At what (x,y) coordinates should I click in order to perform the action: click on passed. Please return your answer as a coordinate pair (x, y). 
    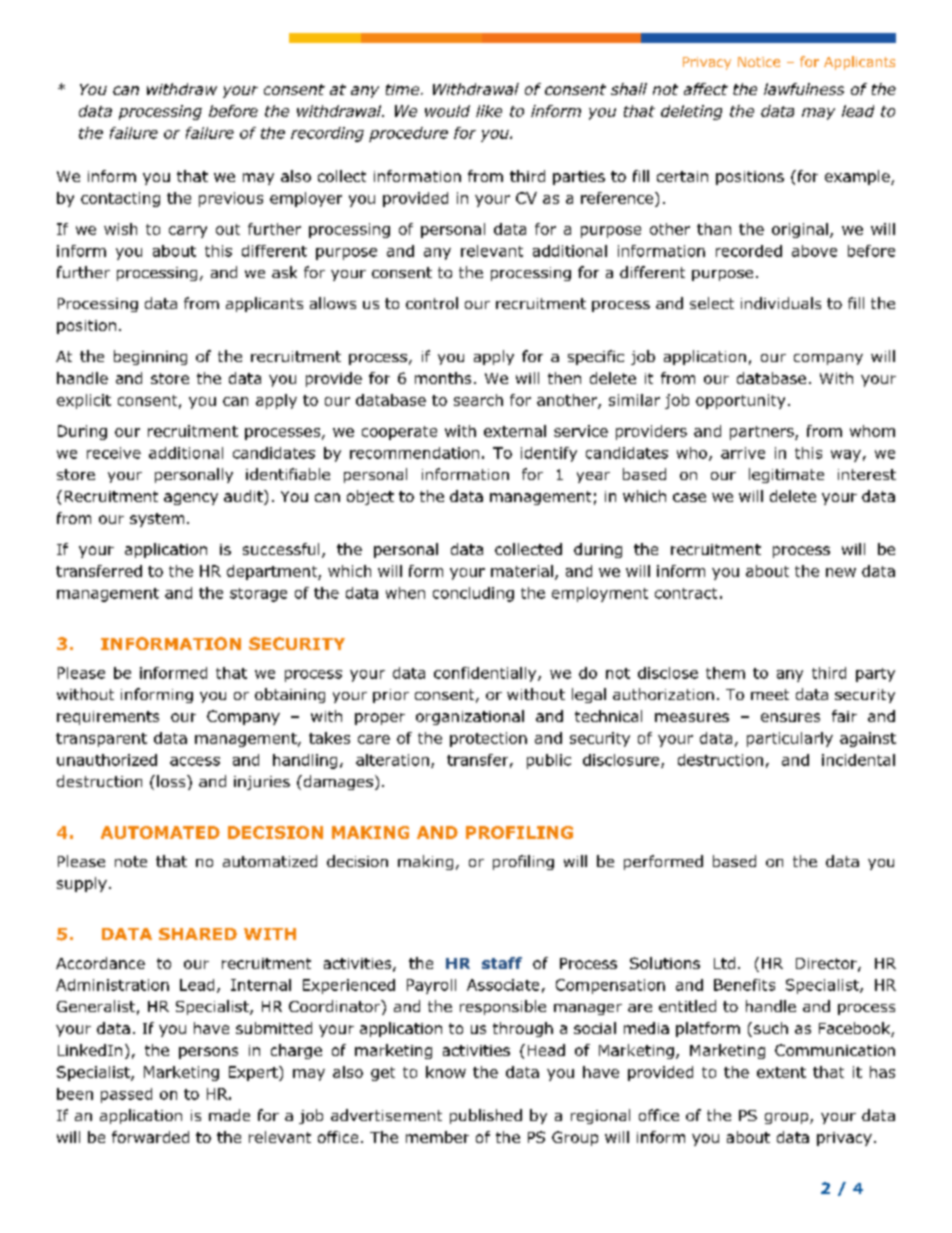
    Looking at the image, I should click on (126, 1095).
